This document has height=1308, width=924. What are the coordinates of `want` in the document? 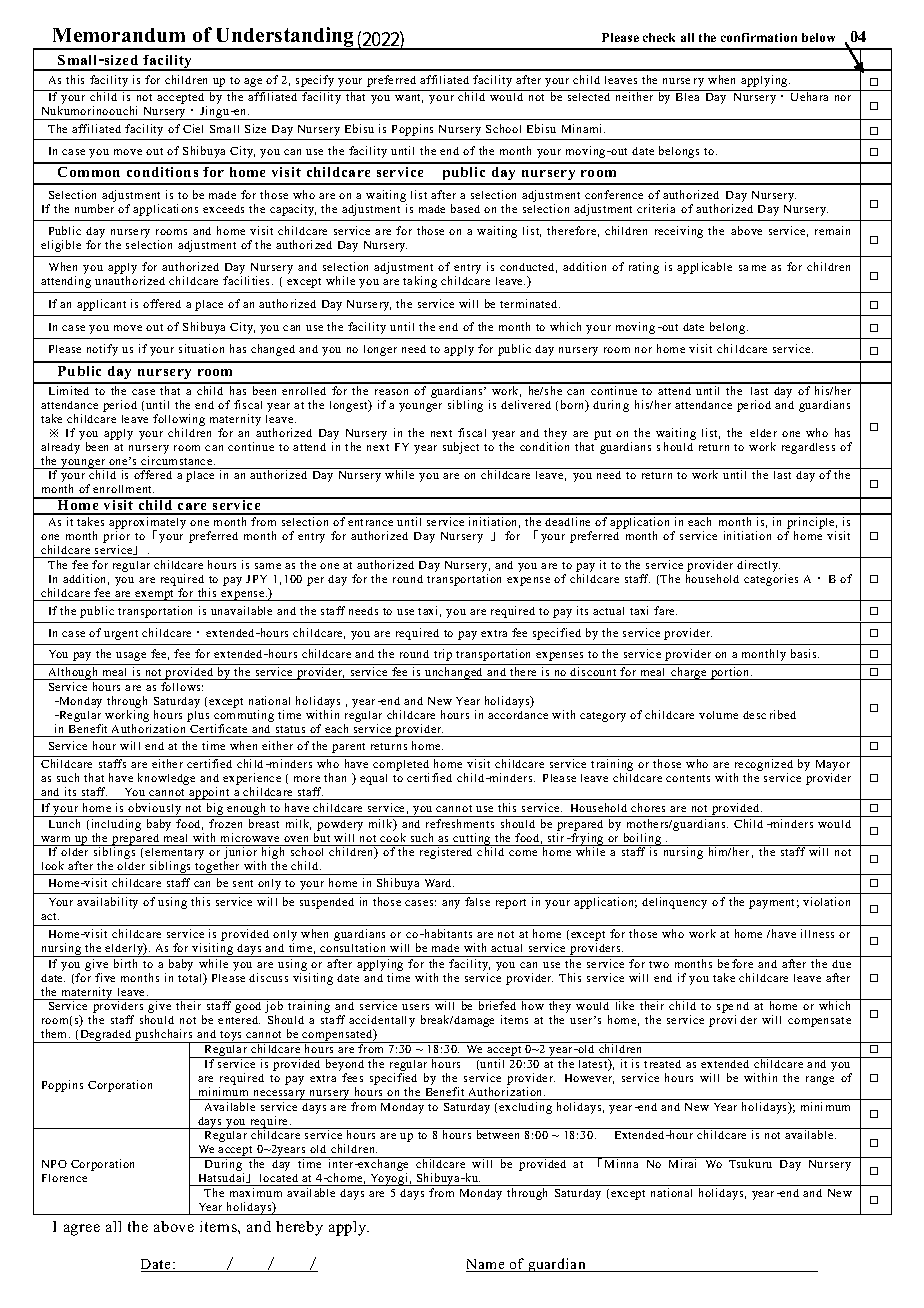 It's located at (409, 98).
